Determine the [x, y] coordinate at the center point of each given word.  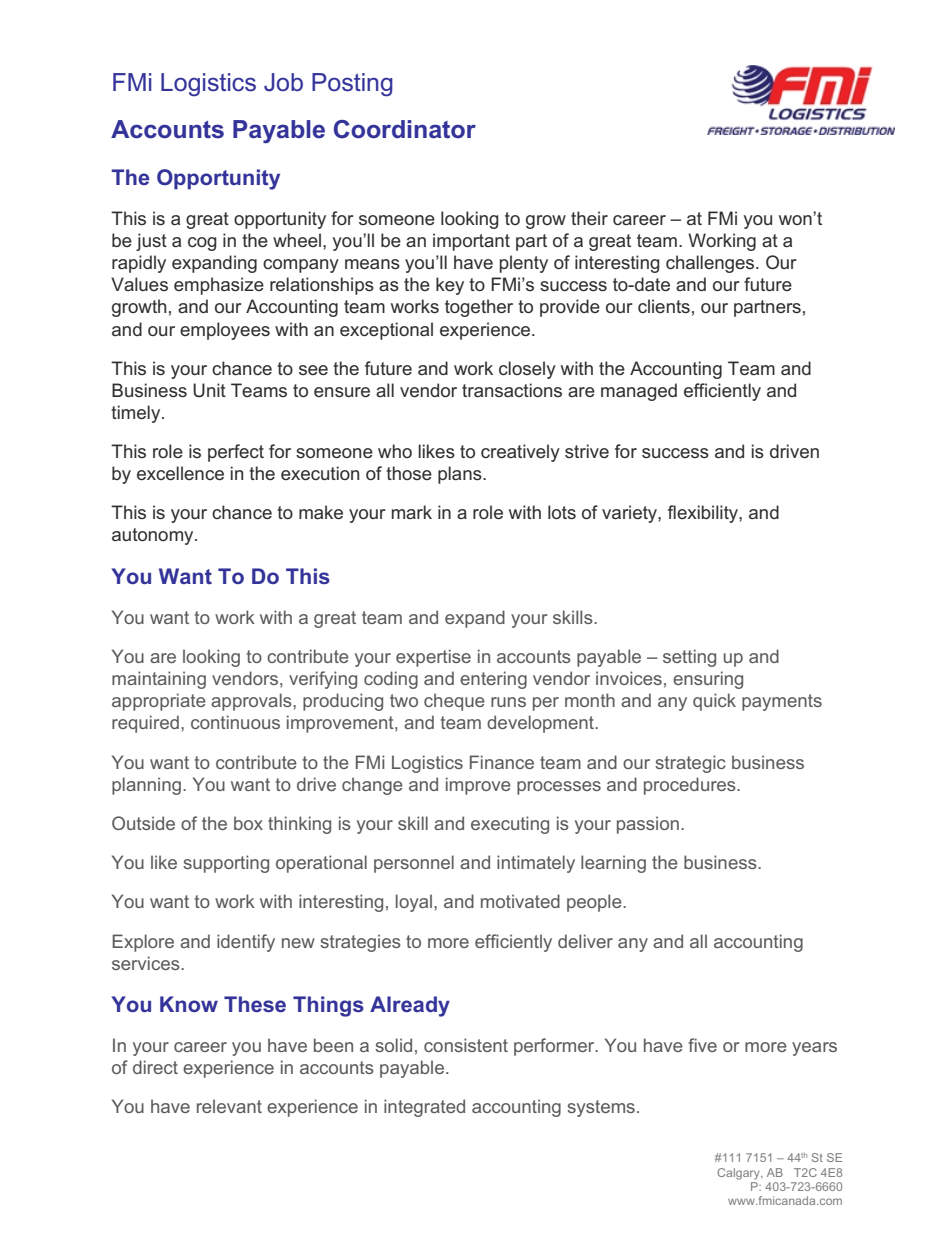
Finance [502, 762]
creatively [520, 453]
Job [283, 82]
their [589, 218]
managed [639, 392]
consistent [466, 1045]
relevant [229, 1106]
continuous [235, 722]
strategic [690, 764]
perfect [236, 453]
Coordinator [405, 129]
